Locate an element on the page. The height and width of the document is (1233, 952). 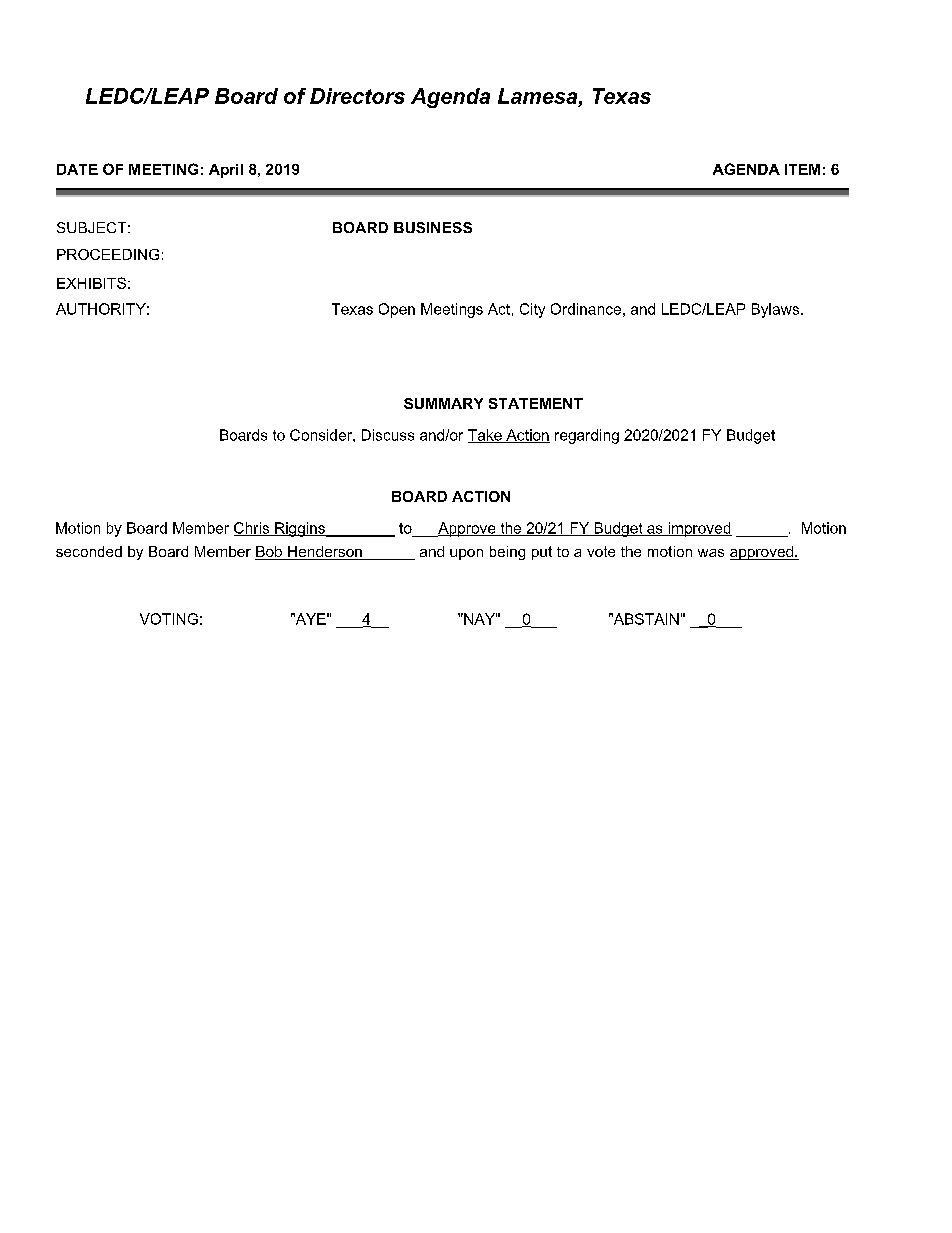
upon is located at coordinates (466, 554).
